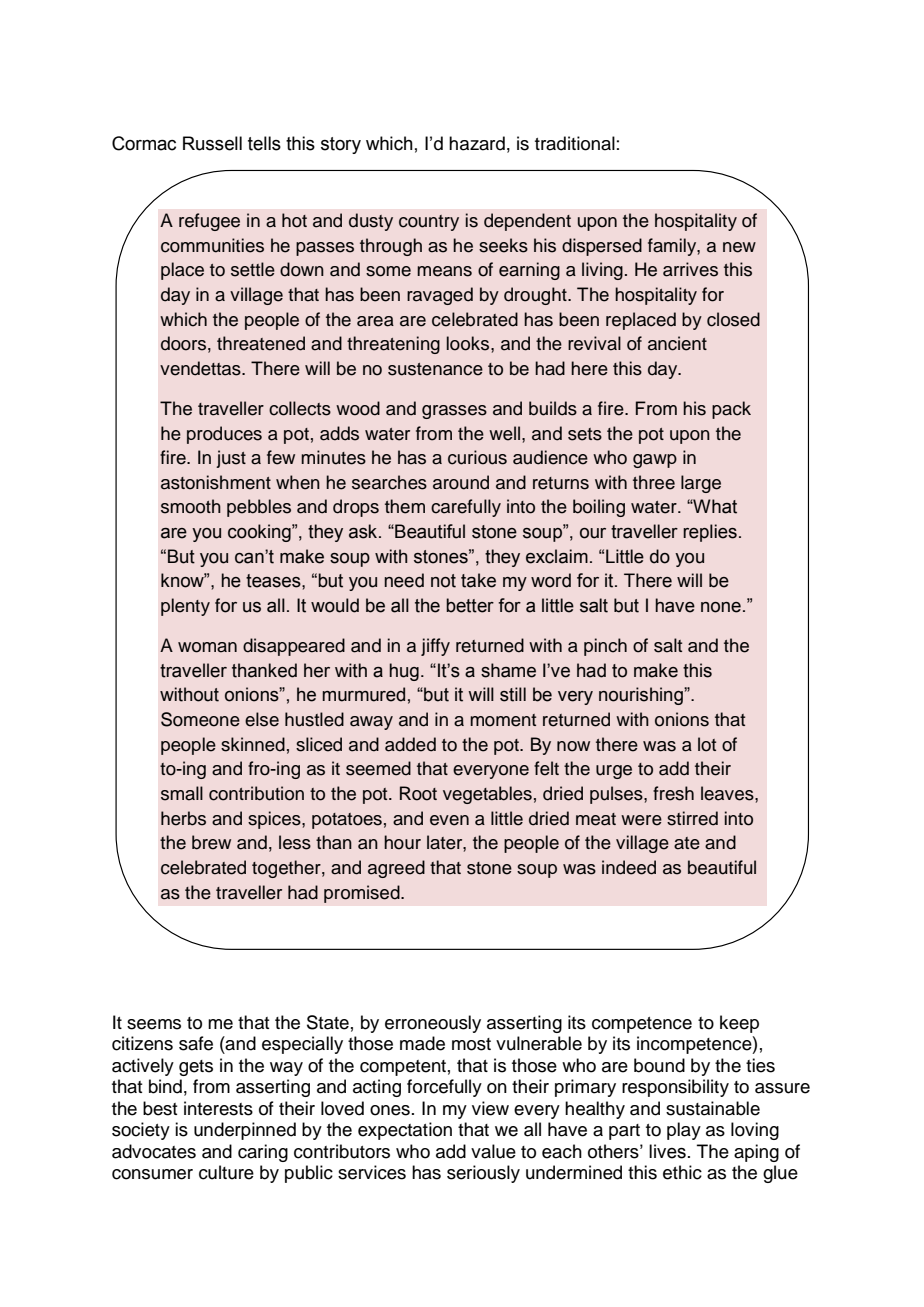 Image resolution: width=924 pixels, height=1307 pixels. What do you see at coordinates (477, 143) in the screenshot?
I see `hazard` at bounding box center [477, 143].
